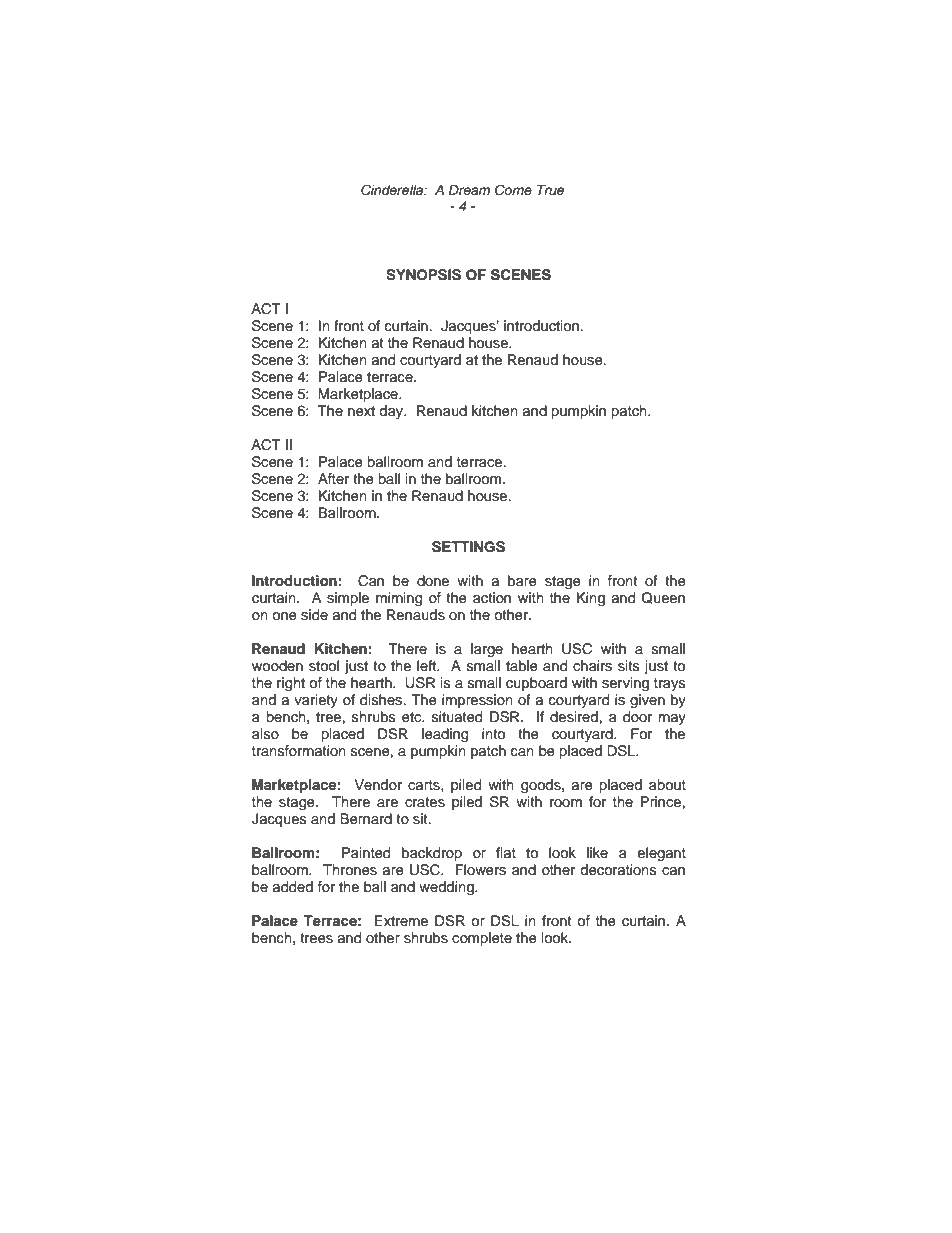  What do you see at coordinates (482, 939) in the document?
I see `complete` at bounding box center [482, 939].
